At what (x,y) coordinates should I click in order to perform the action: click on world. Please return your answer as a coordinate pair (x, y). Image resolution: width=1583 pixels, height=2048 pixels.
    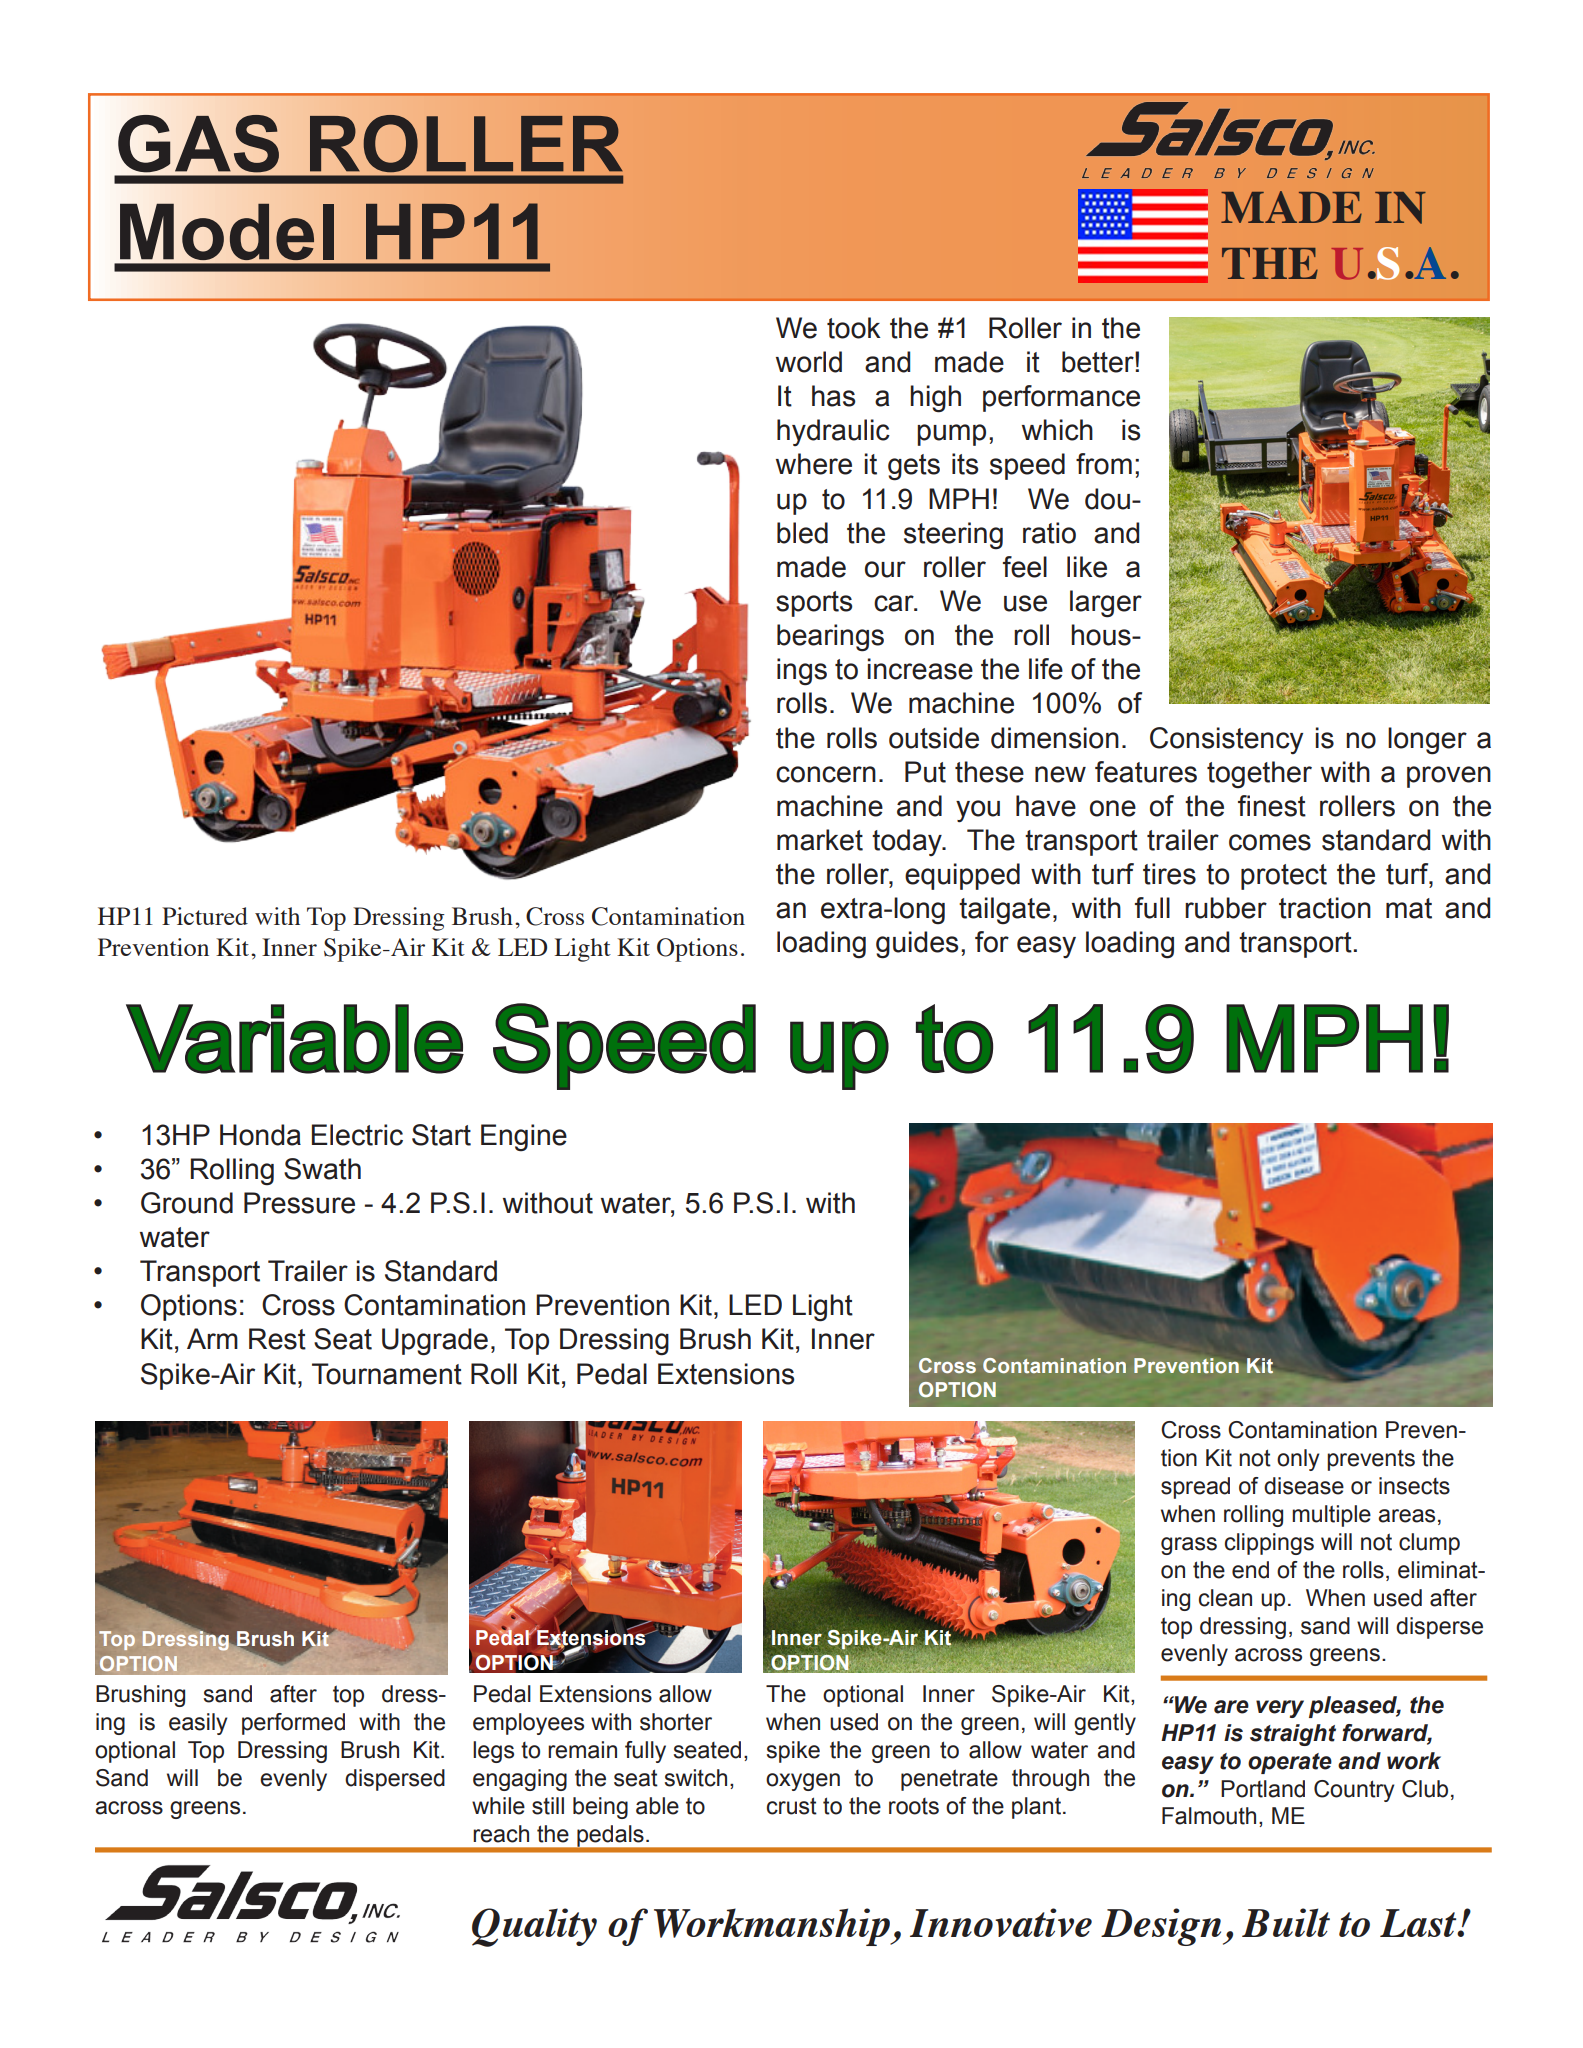
    Looking at the image, I should click on (809, 362).
